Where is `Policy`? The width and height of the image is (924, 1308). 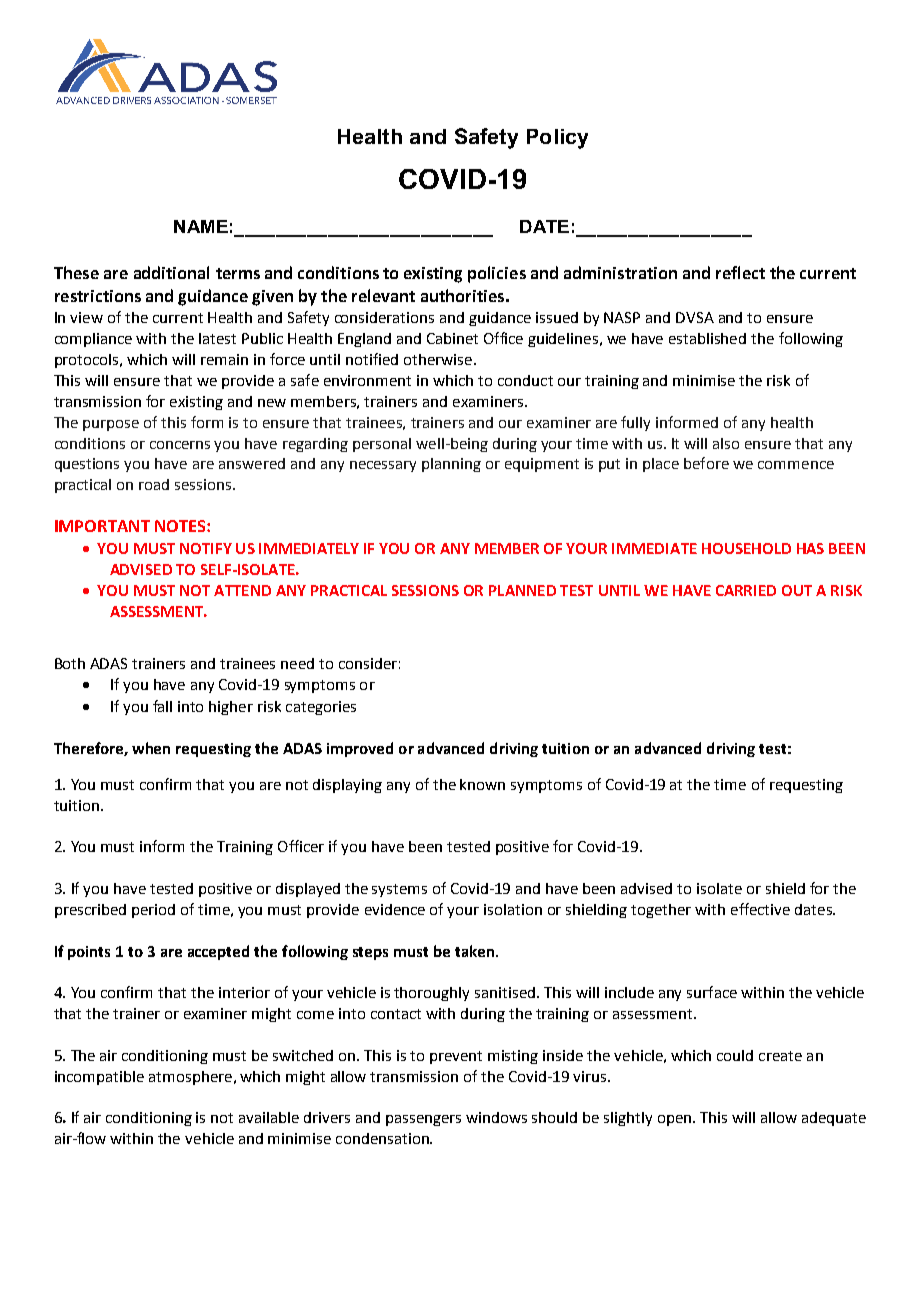
Policy is located at coordinates (557, 139).
